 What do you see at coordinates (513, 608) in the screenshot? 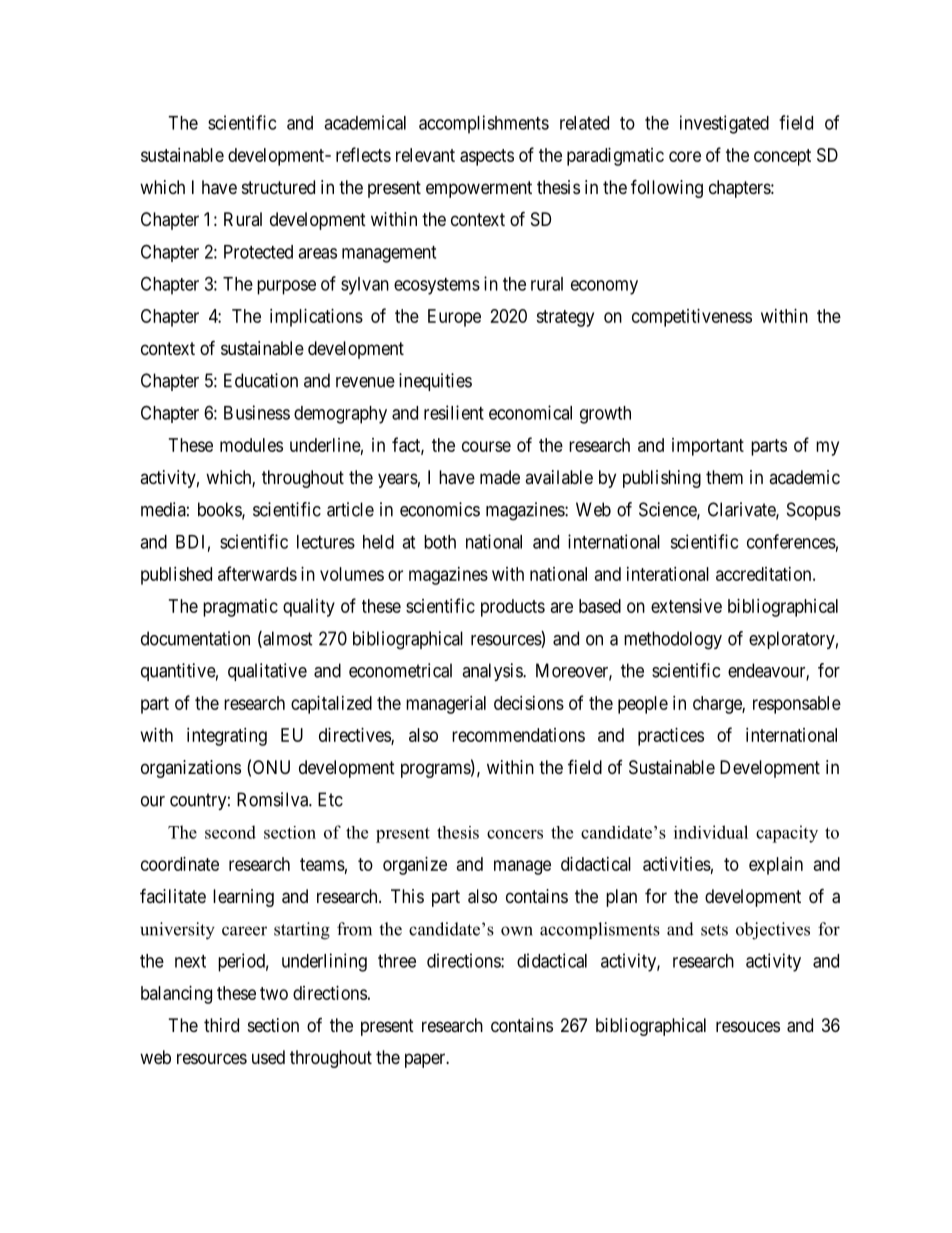
I see `products` at bounding box center [513, 608].
